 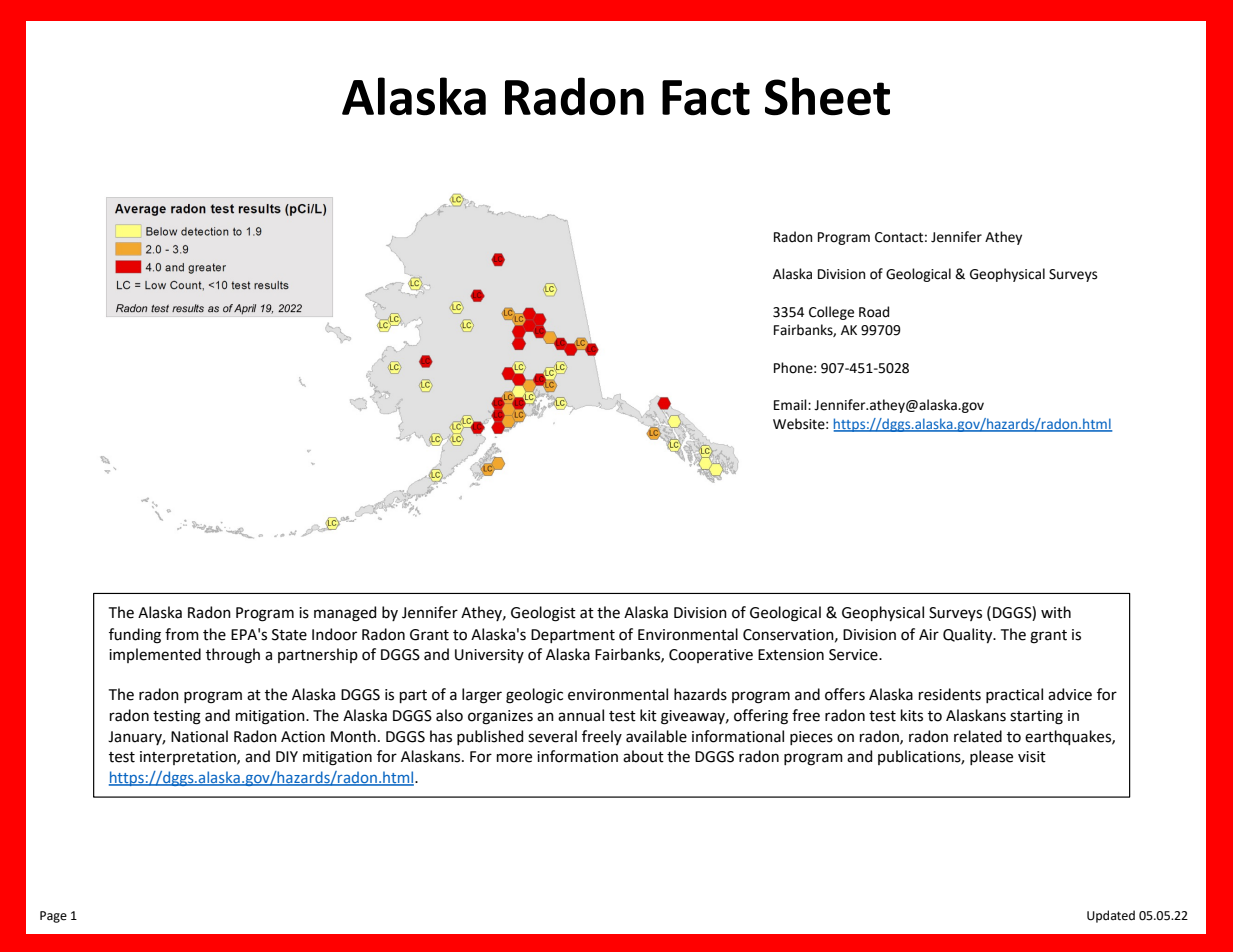 What do you see at coordinates (53, 917) in the document?
I see `Page` at bounding box center [53, 917].
